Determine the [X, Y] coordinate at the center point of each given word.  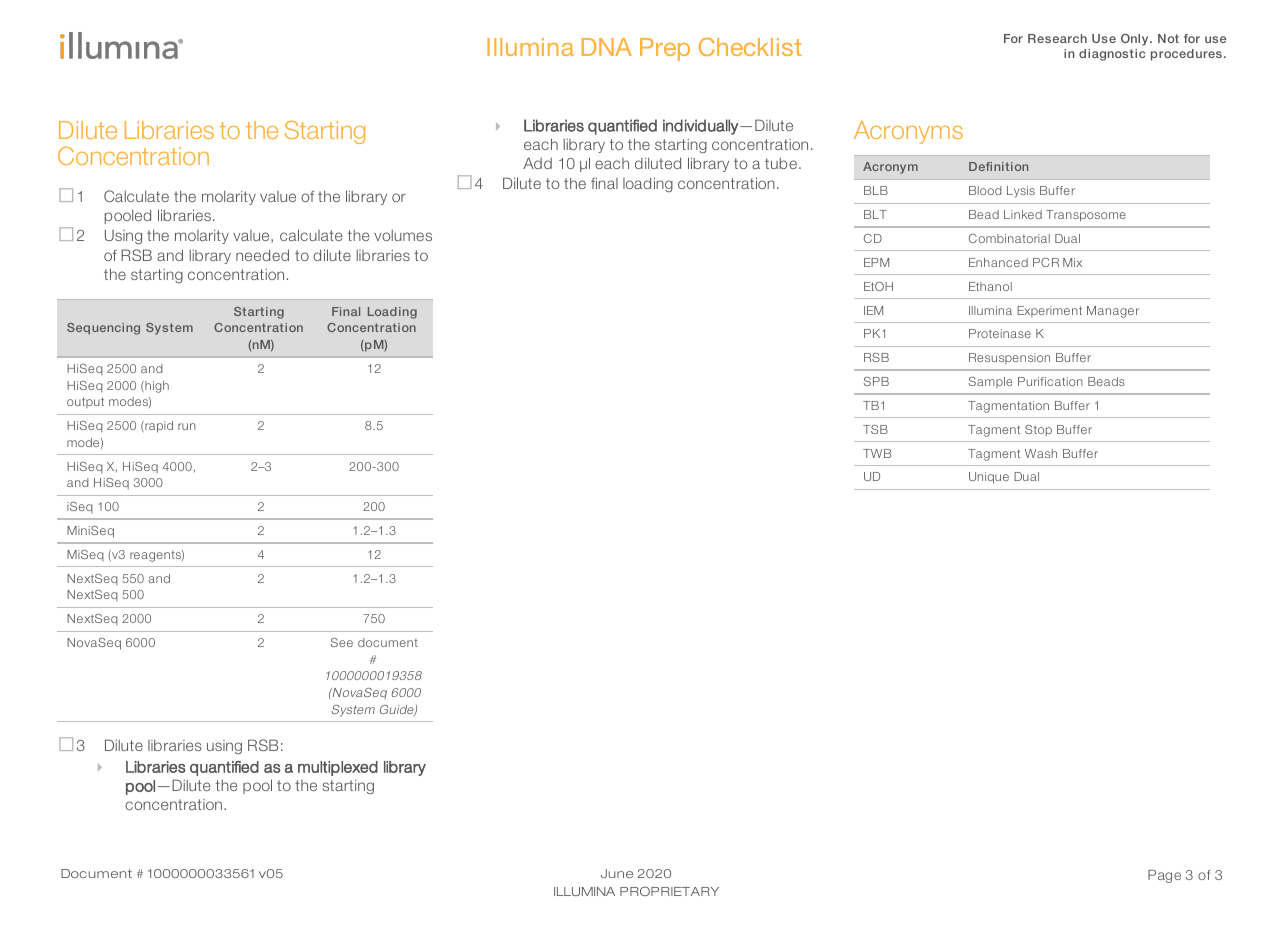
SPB [876, 381]
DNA [607, 47]
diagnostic [1112, 55]
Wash [1041, 453]
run [187, 426]
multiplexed [338, 768]
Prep [665, 49]
